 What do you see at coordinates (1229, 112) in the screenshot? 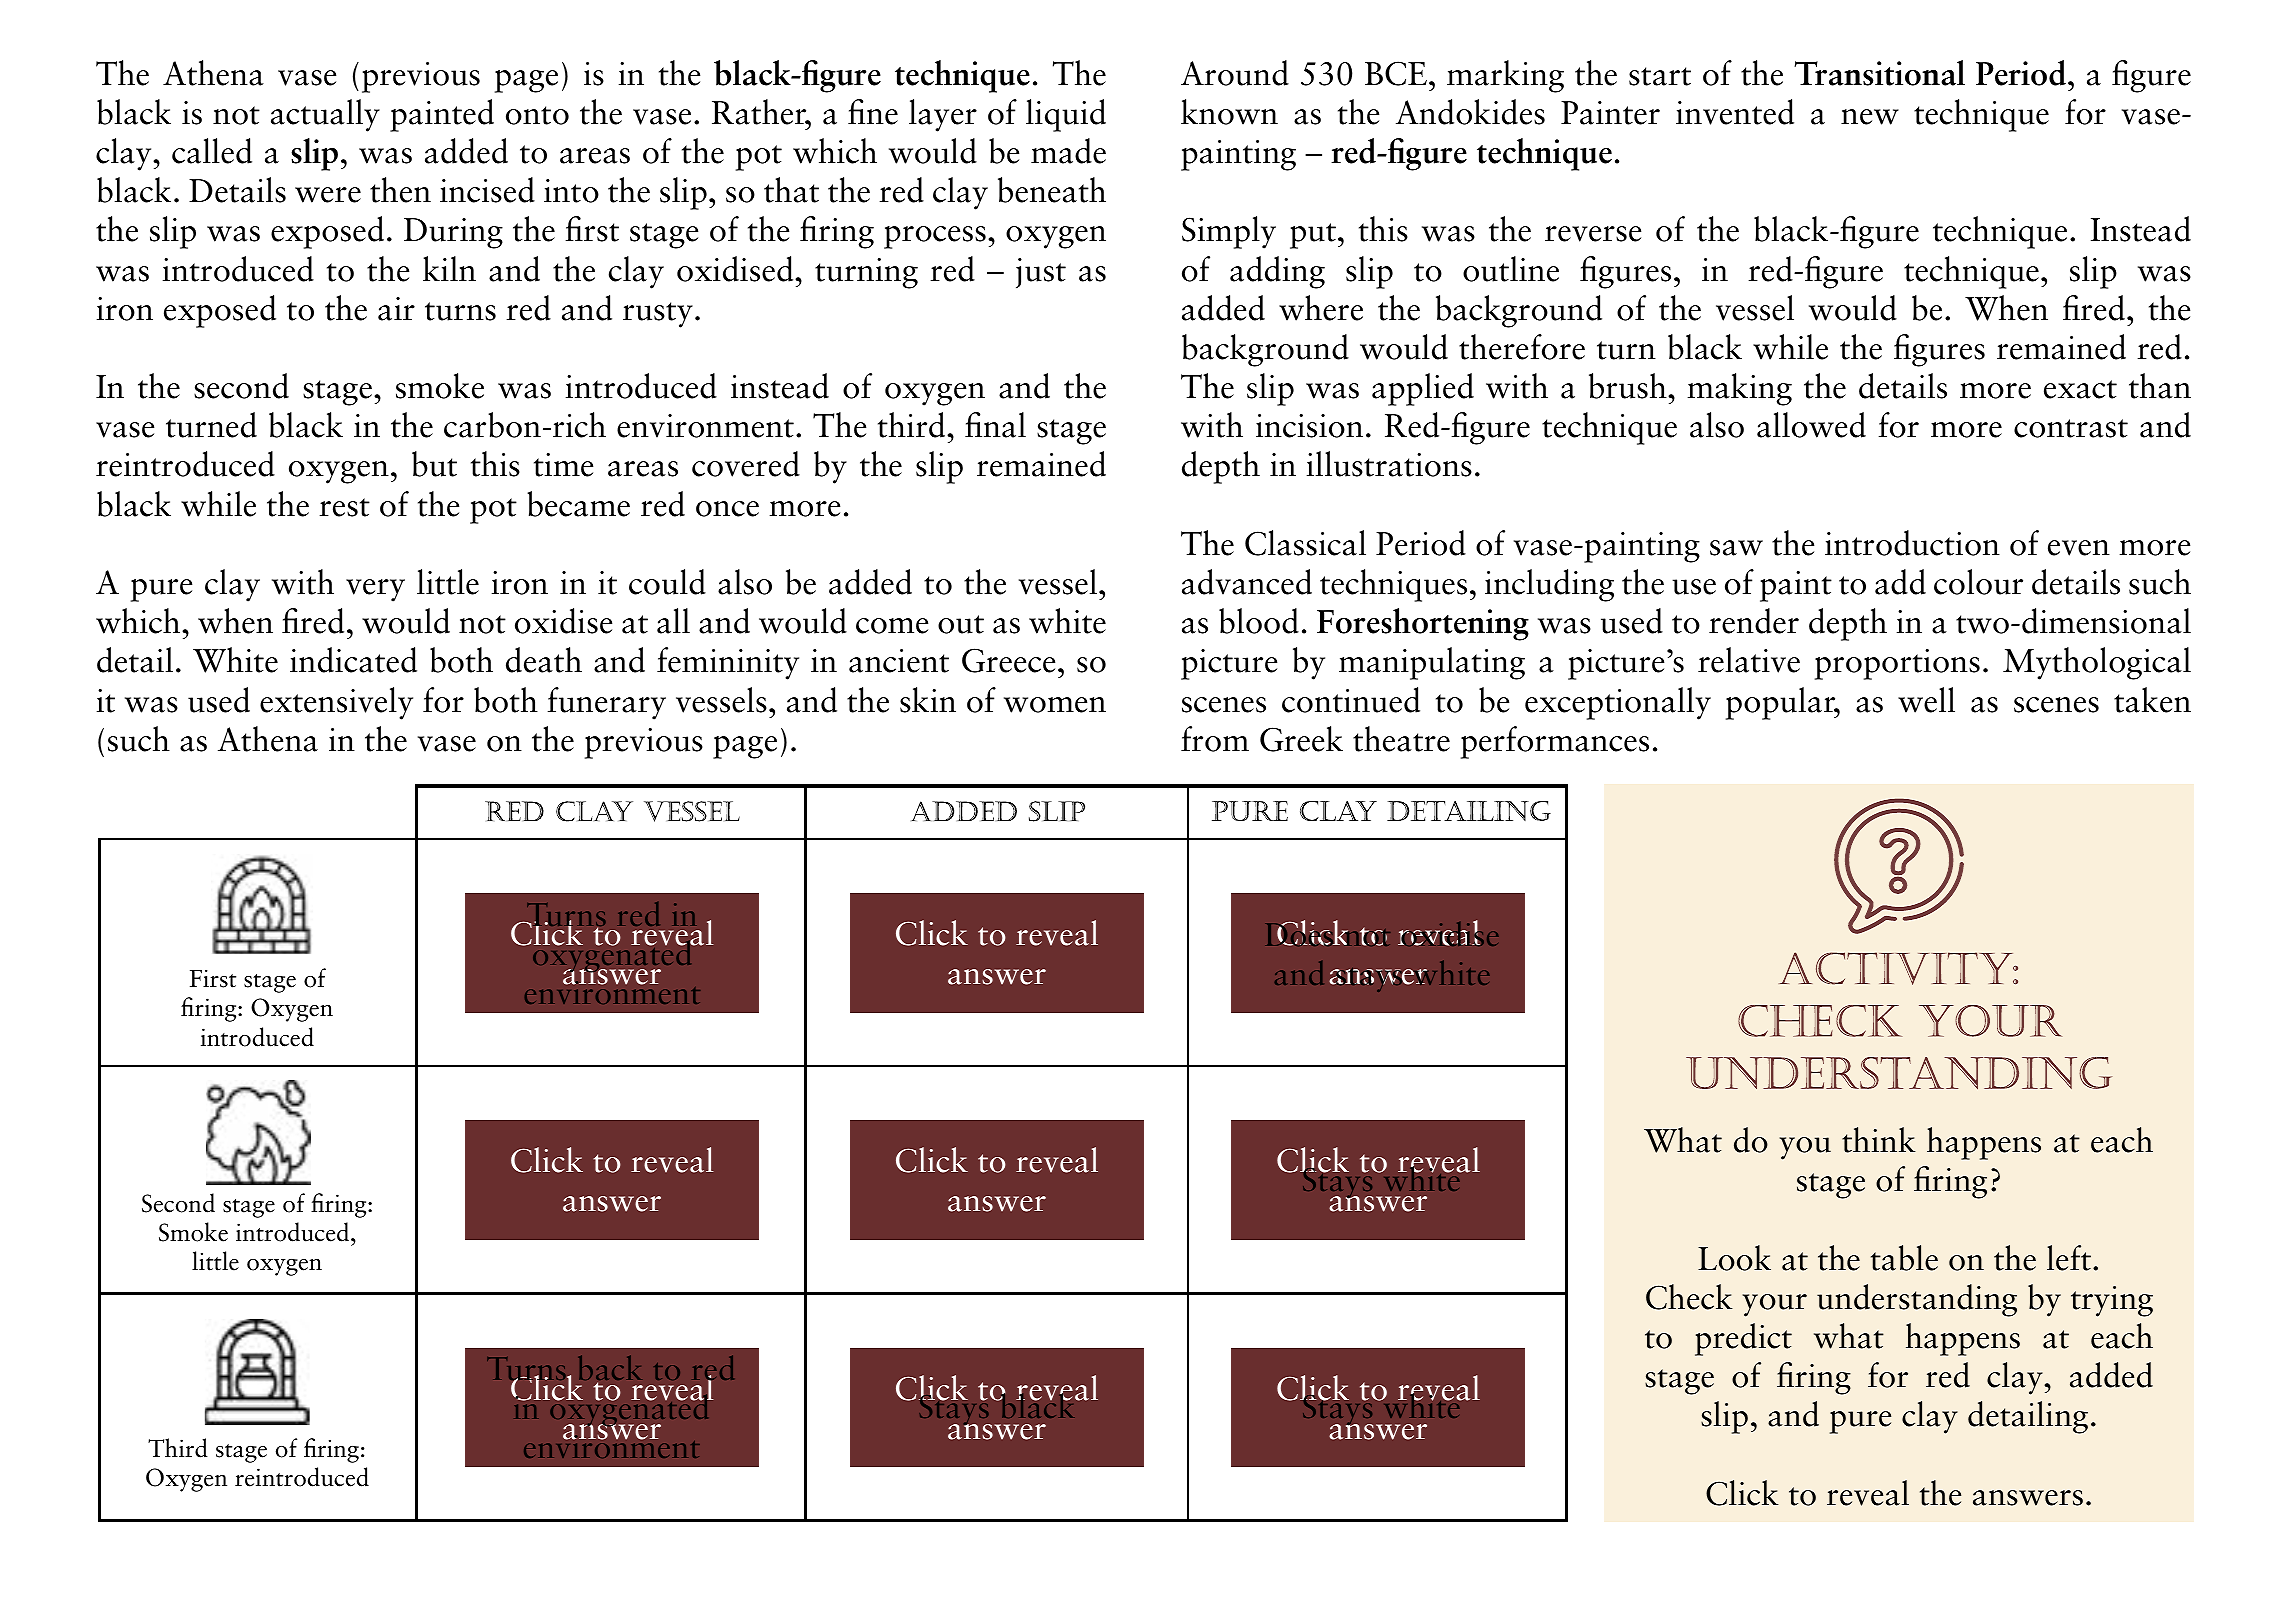
I see `known` at bounding box center [1229, 112].
